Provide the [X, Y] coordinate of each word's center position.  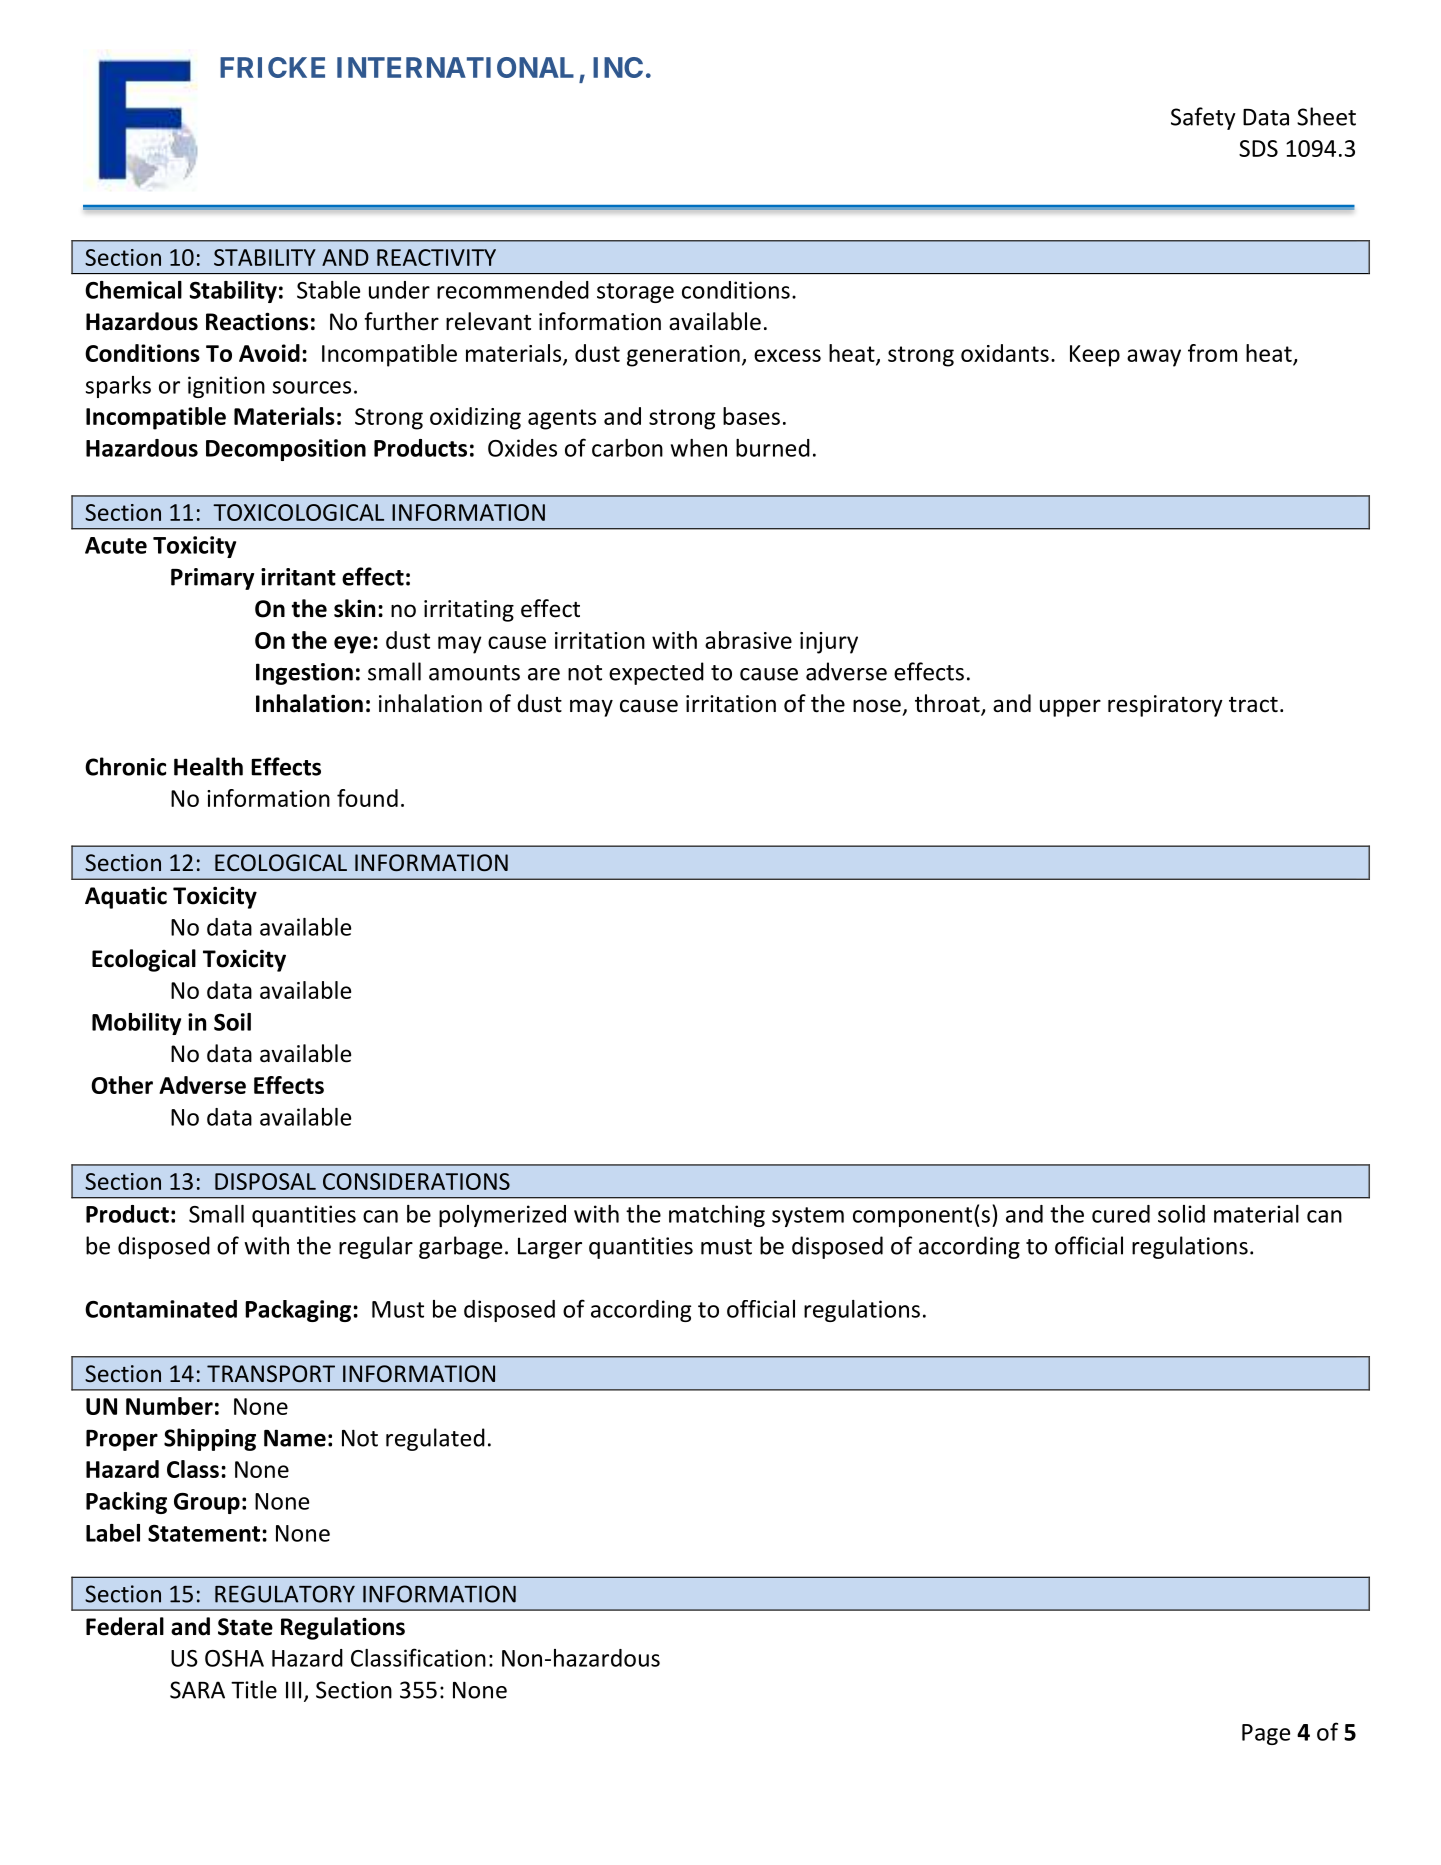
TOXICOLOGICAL [298, 512]
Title [254, 1689]
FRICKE [272, 67]
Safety [1203, 118]
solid [1181, 1214]
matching [717, 1216]
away [1154, 358]
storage [635, 293]
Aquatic [126, 897]
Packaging [299, 1311]
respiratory [1165, 706]
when [699, 448]
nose [877, 706]
